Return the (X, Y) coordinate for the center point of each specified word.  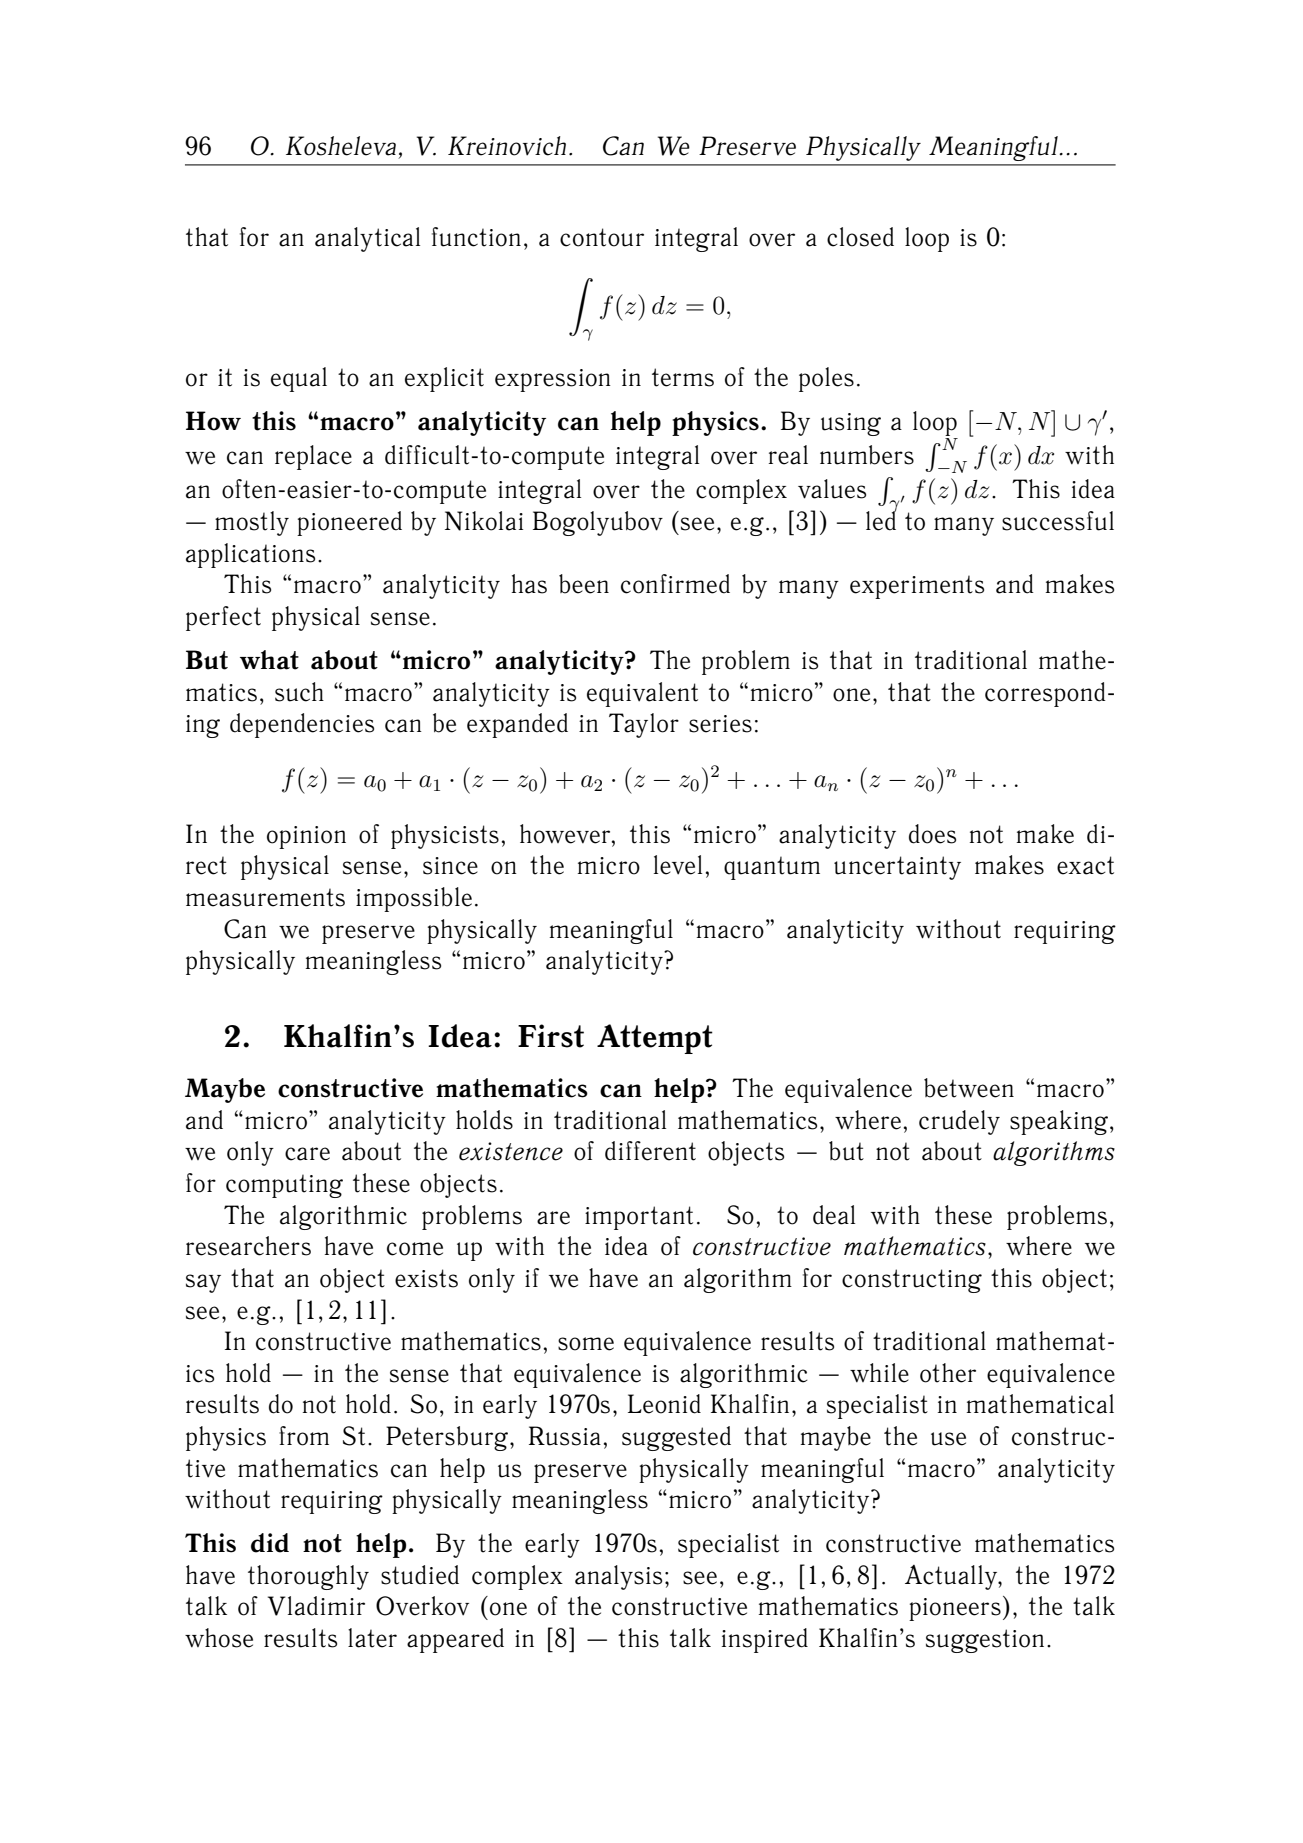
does (932, 834)
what (269, 660)
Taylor (644, 725)
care (307, 1154)
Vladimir (316, 1606)
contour (602, 237)
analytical (367, 239)
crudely (959, 1122)
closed (860, 237)
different (650, 1151)
